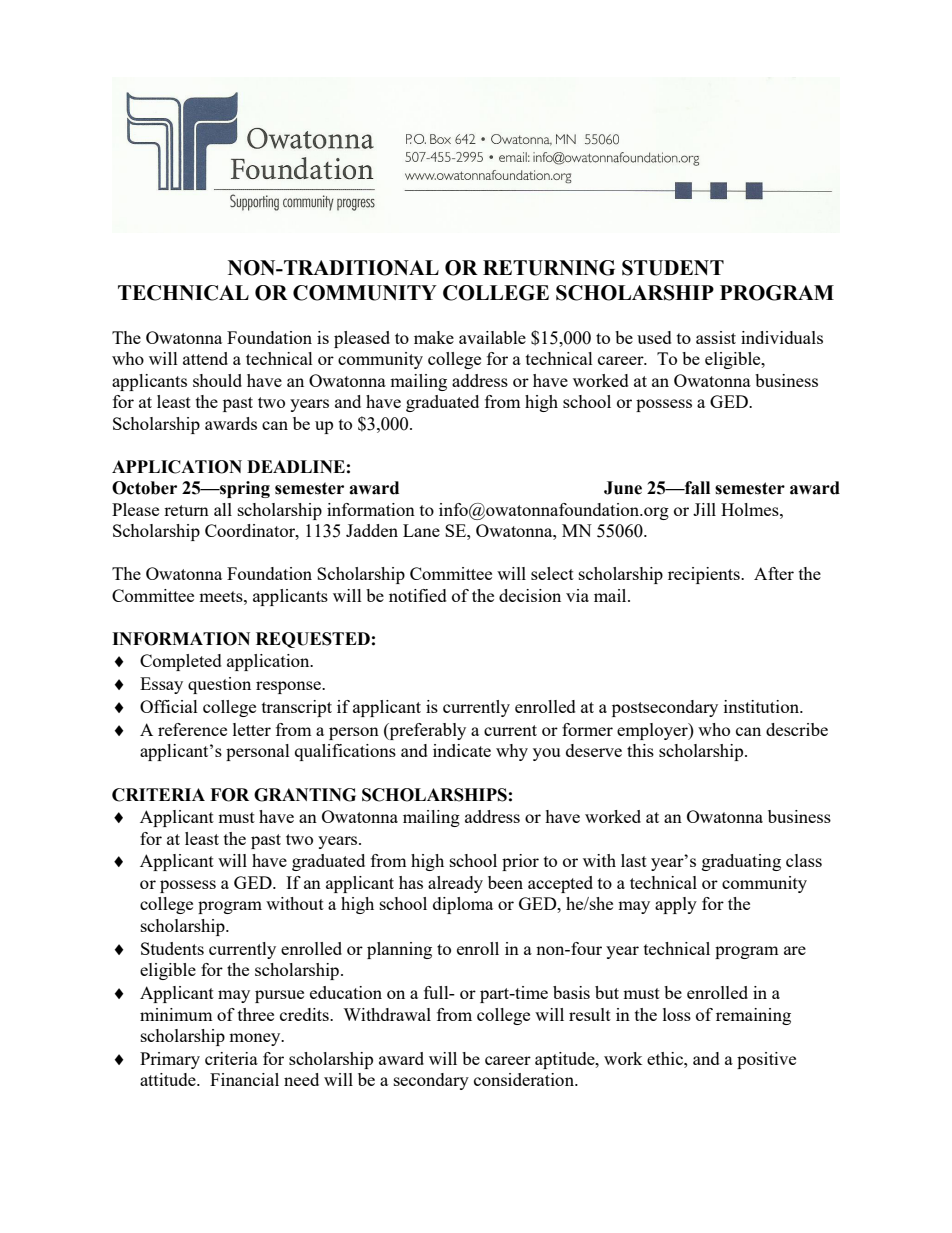 This page has width=952, height=1233. What do you see at coordinates (492, 337) in the page?
I see `available` at bounding box center [492, 337].
